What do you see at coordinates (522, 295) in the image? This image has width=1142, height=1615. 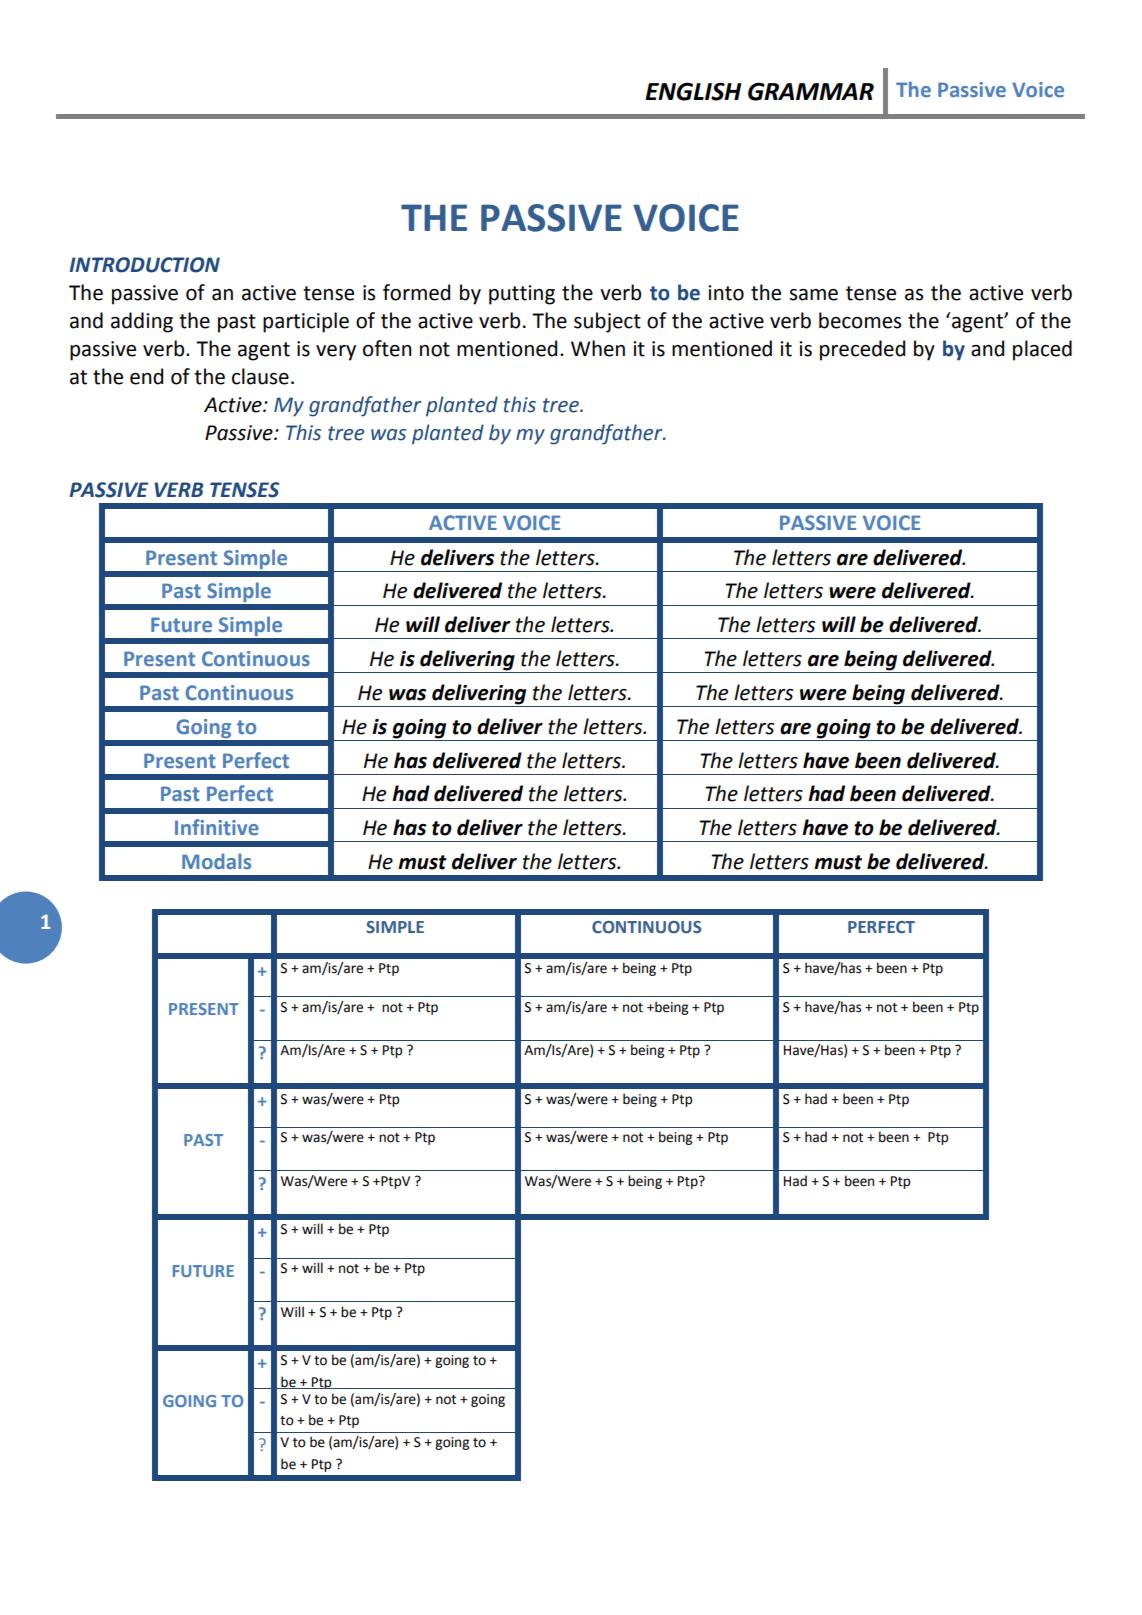 I see `putting` at bounding box center [522, 295].
